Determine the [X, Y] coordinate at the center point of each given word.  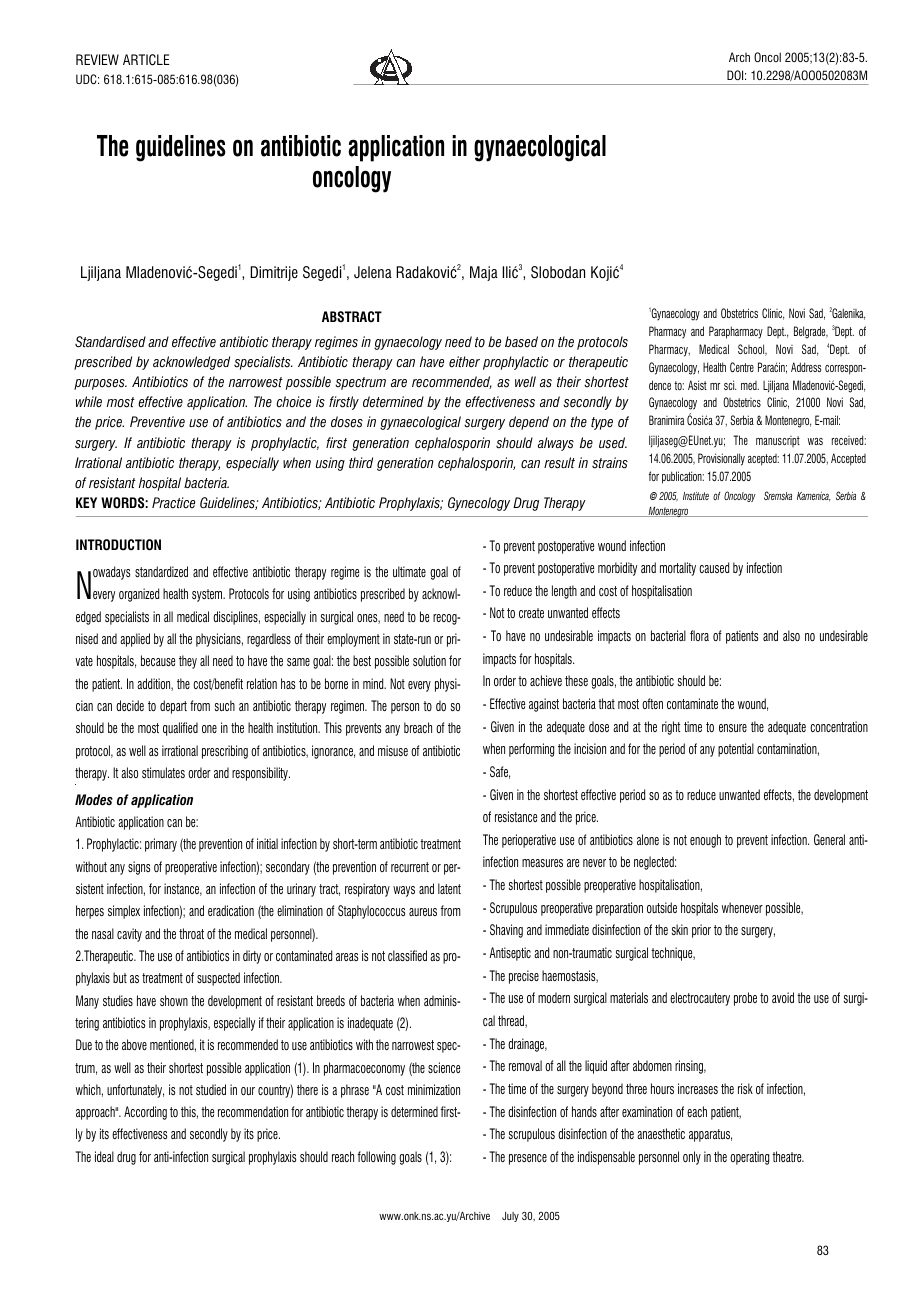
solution [429, 660]
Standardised [110, 342]
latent [449, 888]
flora [699, 635]
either [464, 362]
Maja [484, 273]
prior [701, 931]
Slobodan [558, 272]
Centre [742, 367]
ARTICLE [146, 60]
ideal [104, 1156]
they [188, 662]
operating [749, 1158]
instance [183, 889]
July [510, 1217]
